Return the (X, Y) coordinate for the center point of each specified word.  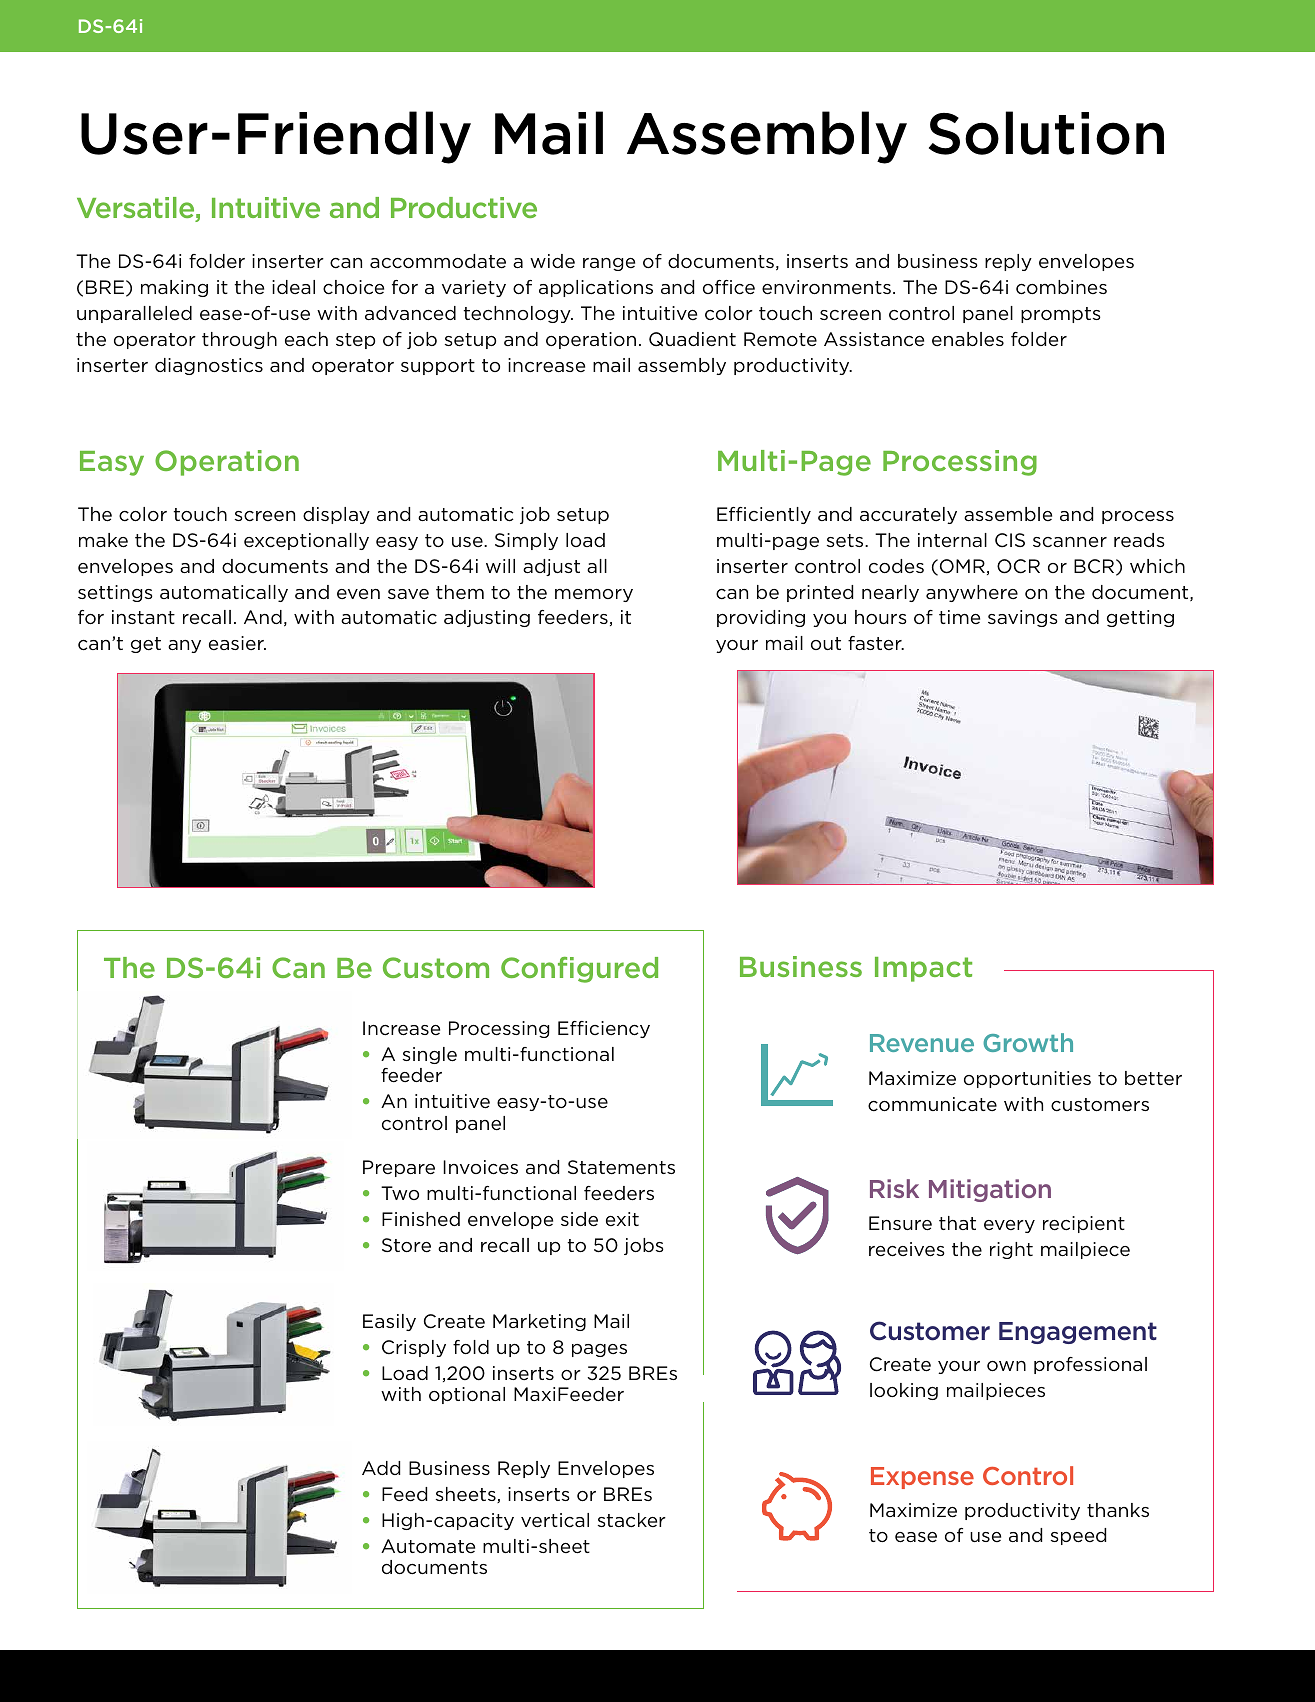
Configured (579, 970)
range (609, 264)
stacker (632, 1520)
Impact (923, 969)
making (174, 288)
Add (381, 1468)
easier (237, 643)
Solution (1046, 133)
